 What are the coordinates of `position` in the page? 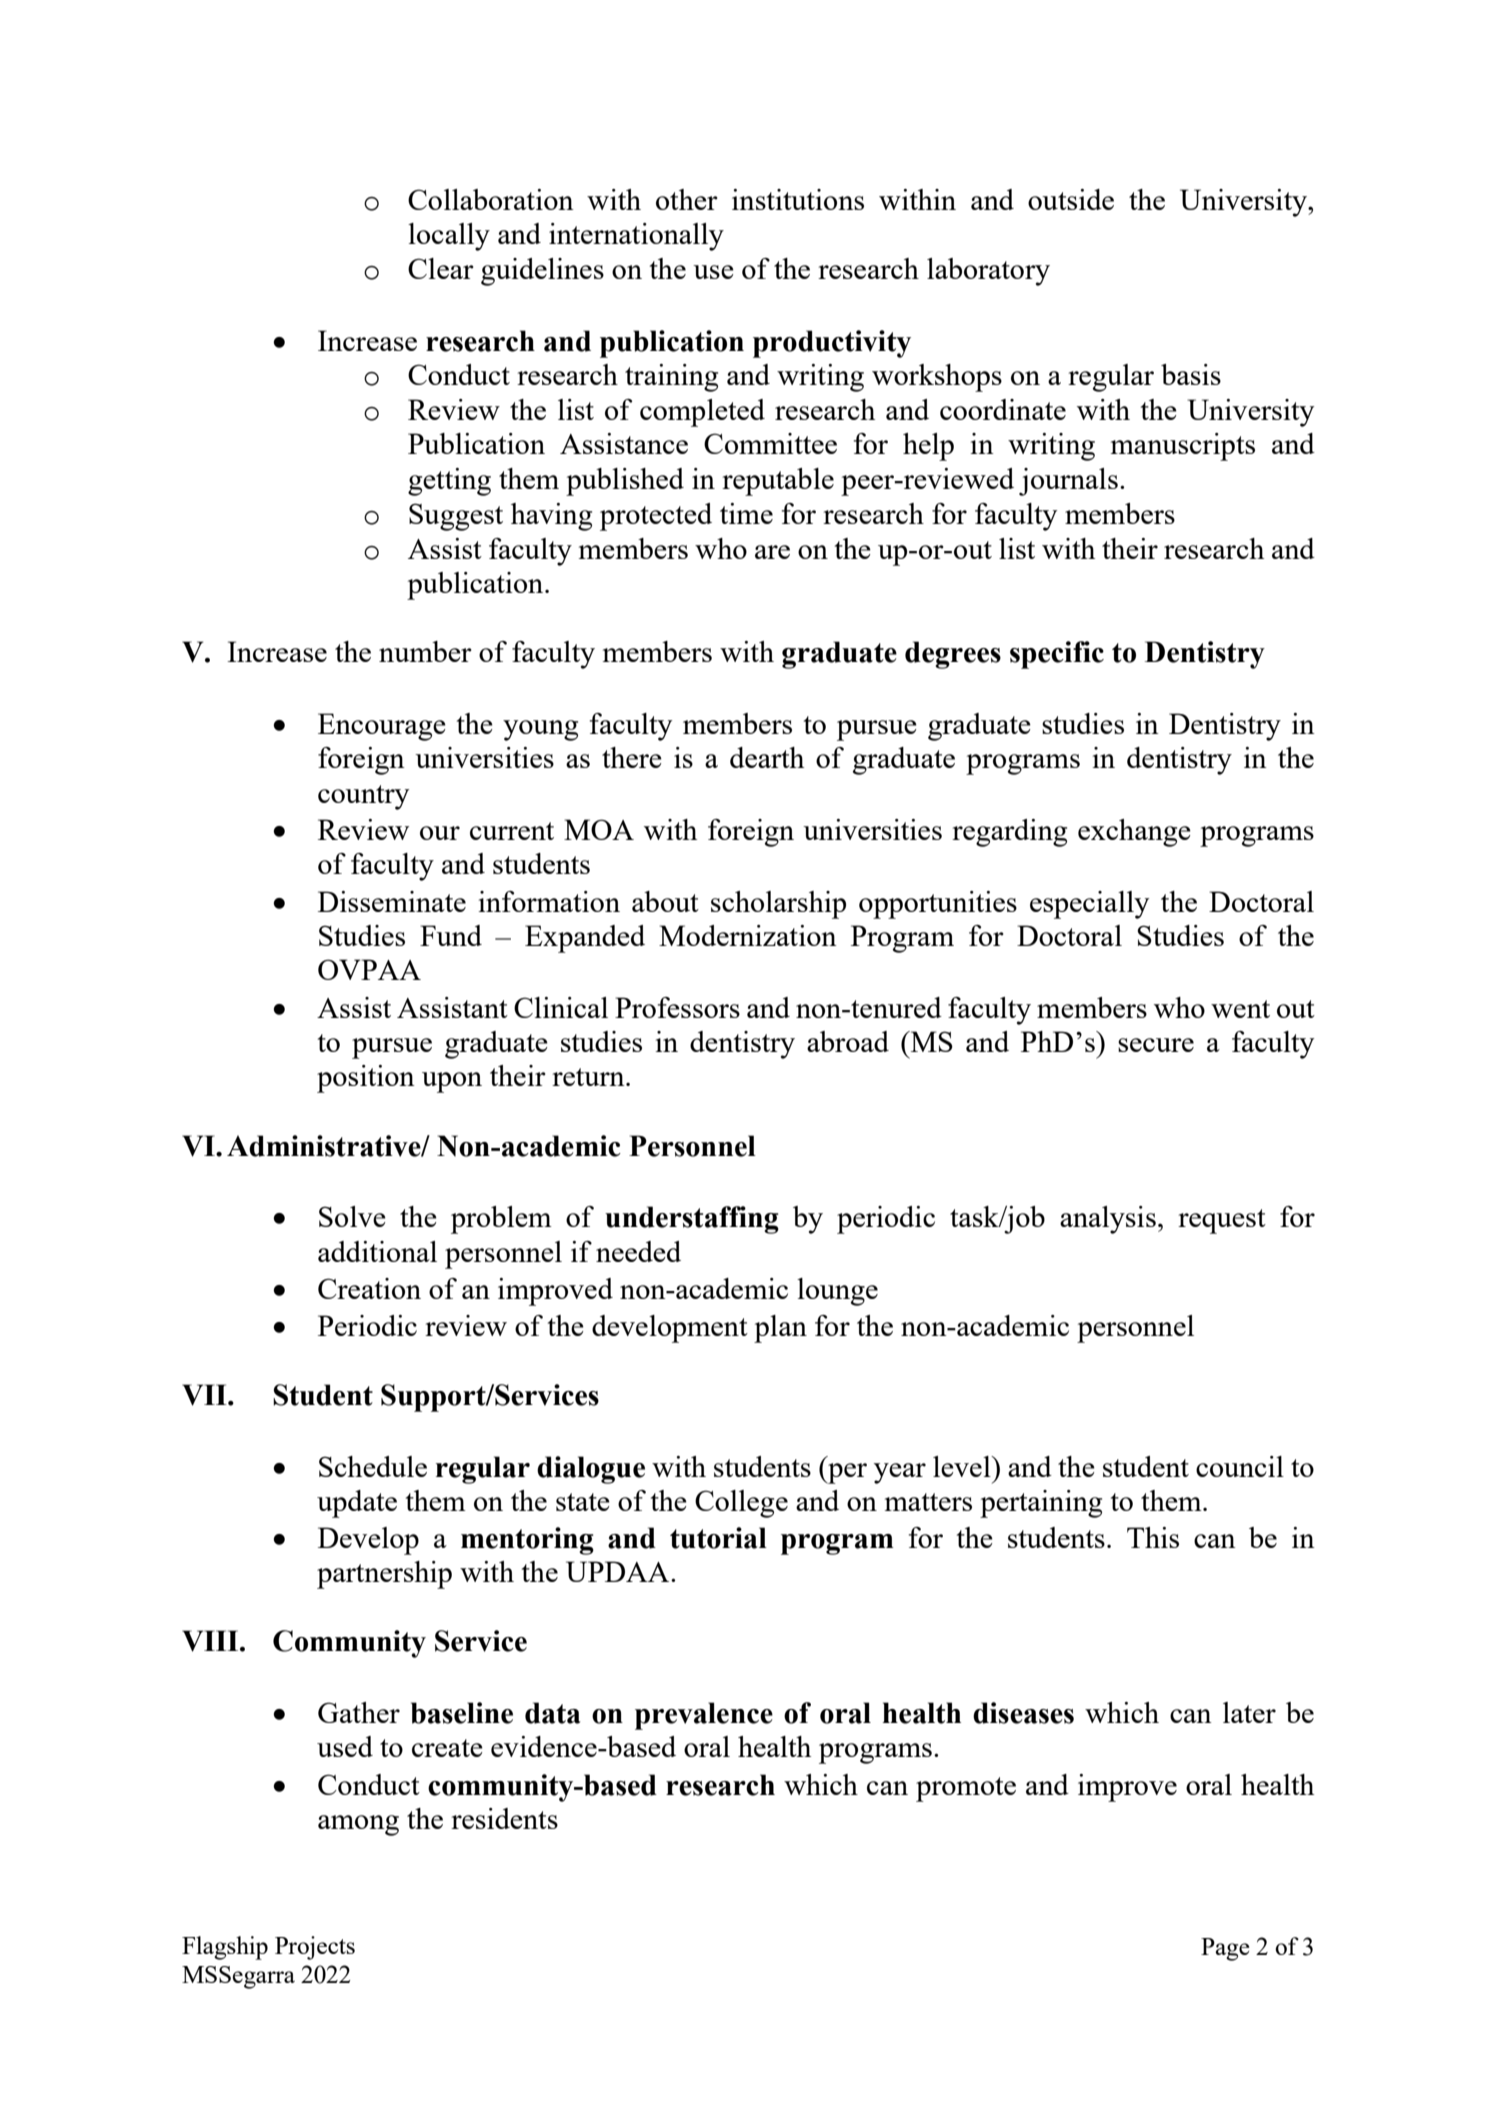 It's located at (366, 1079).
